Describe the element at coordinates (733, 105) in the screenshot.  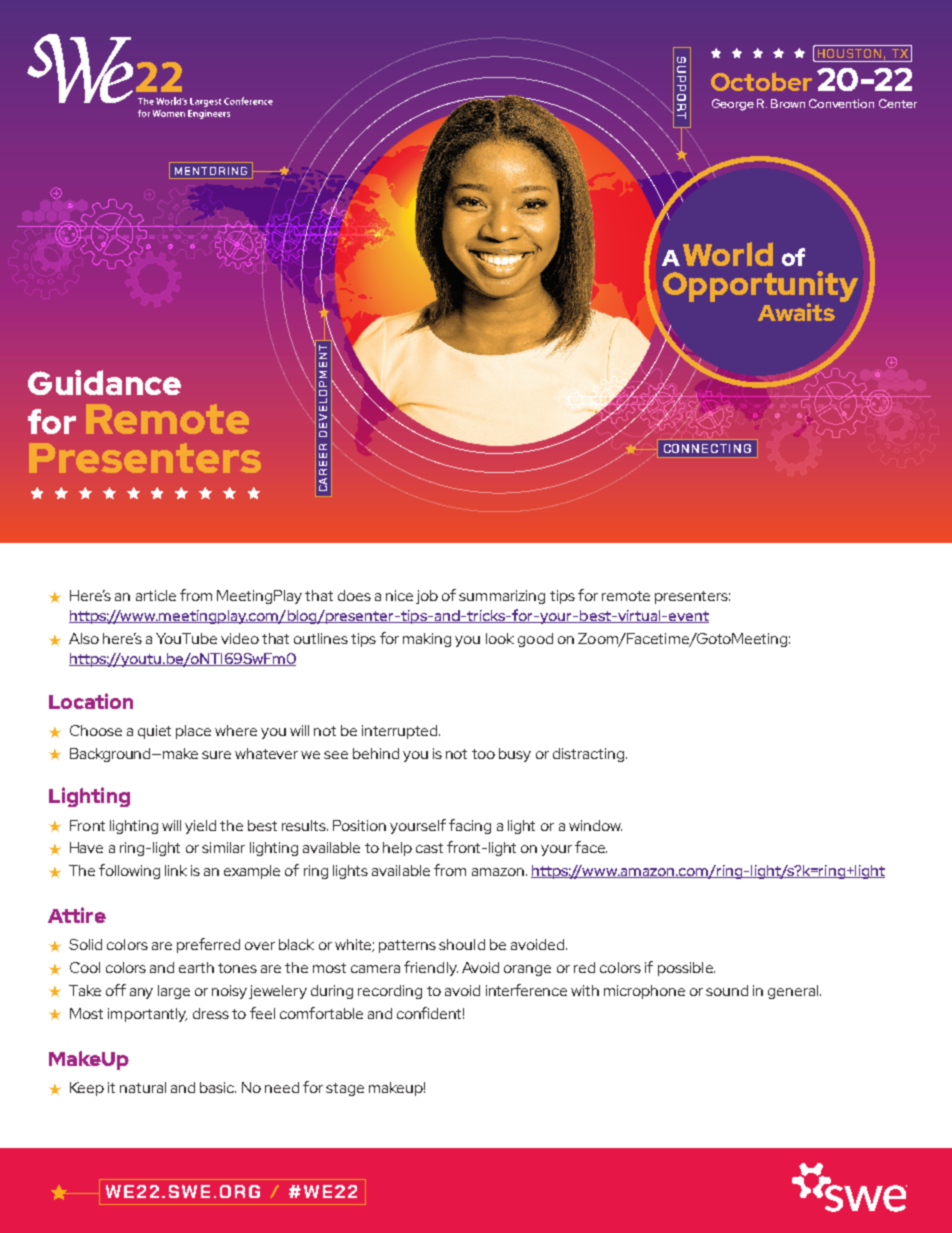
I see `George` at that location.
